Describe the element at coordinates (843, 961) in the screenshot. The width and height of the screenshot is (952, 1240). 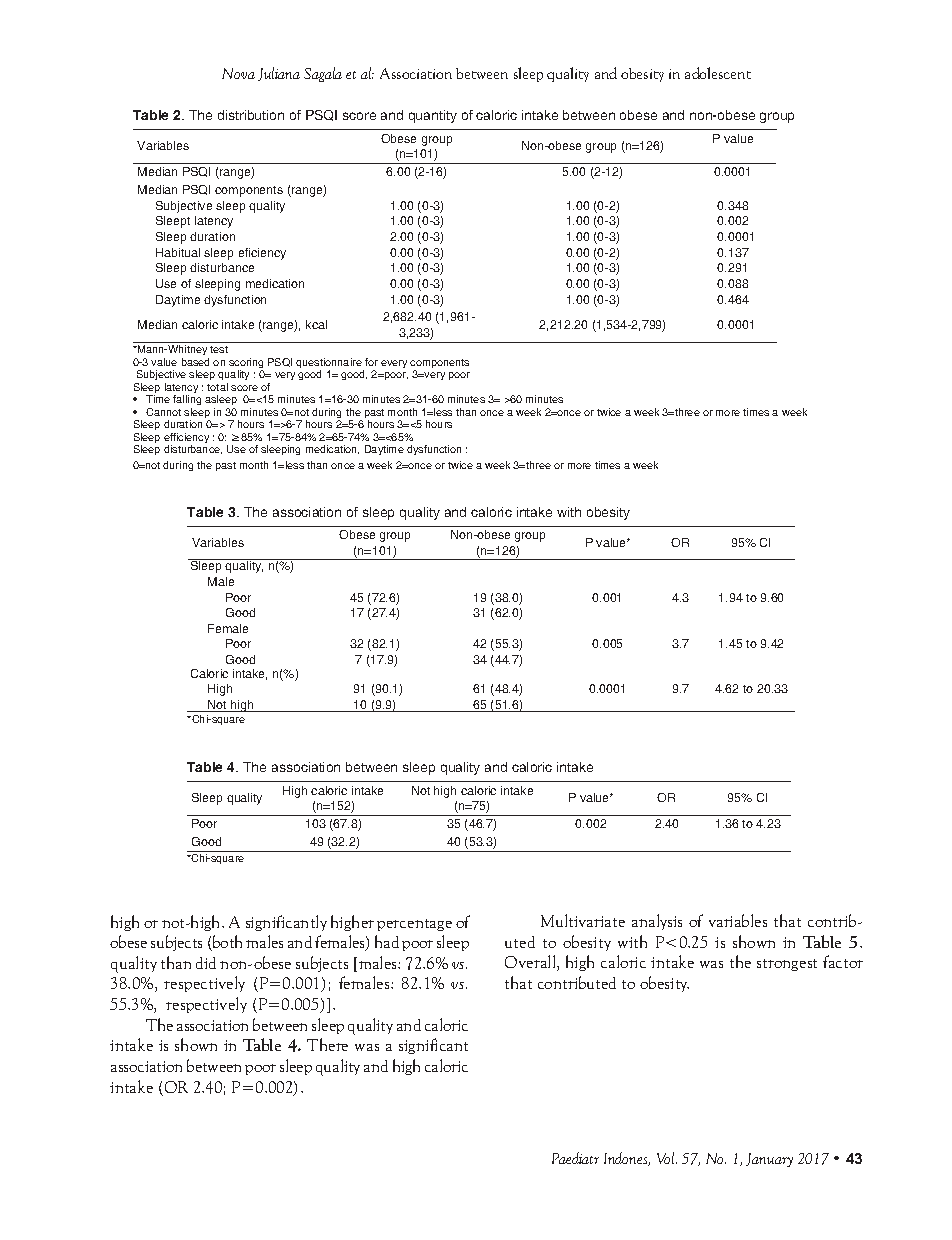
I see `factor` at that location.
